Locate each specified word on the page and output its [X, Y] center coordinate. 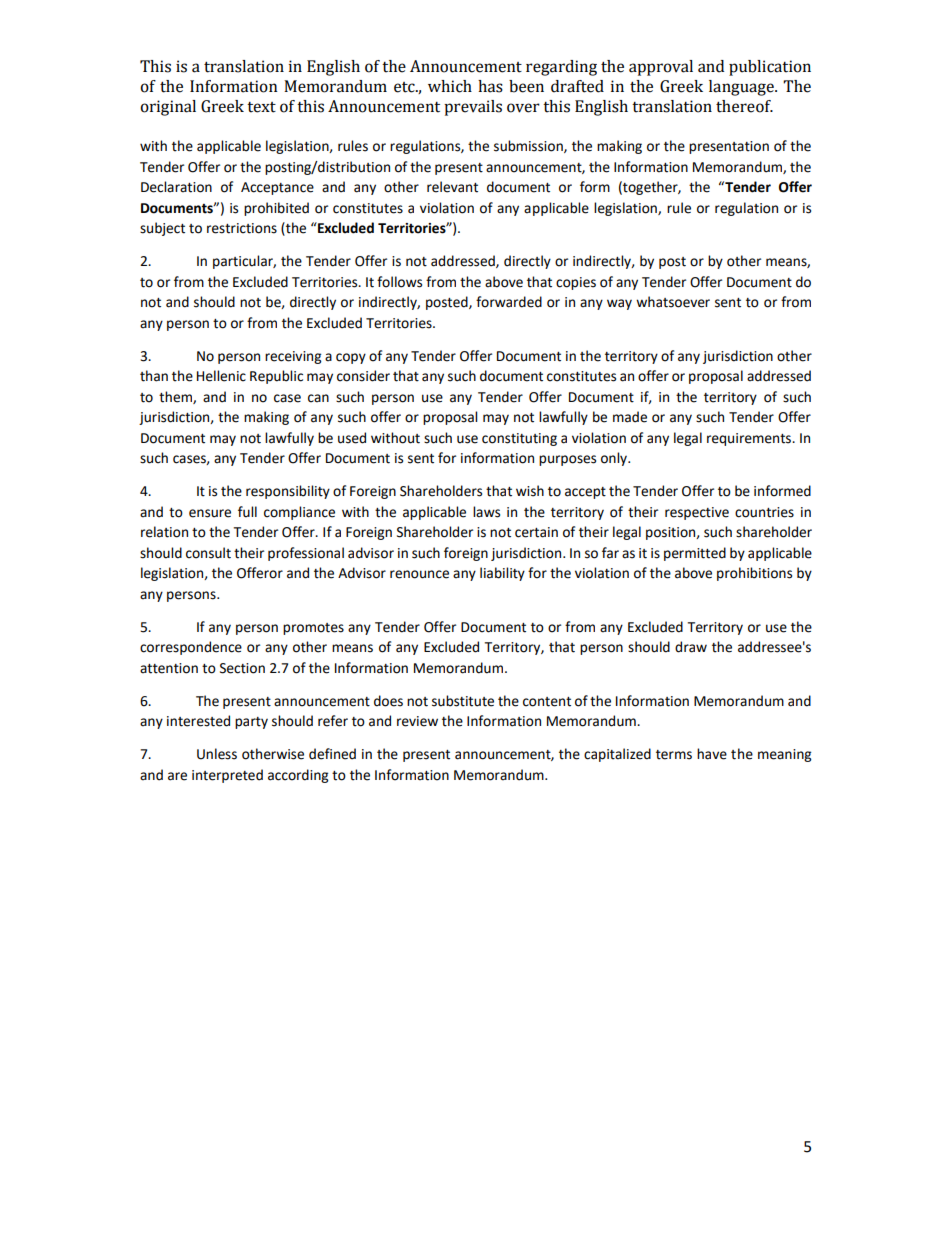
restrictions [242, 228]
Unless [217, 754]
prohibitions [754, 574]
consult [208, 553]
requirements [750, 439]
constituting [519, 439]
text [261, 107]
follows [399, 282]
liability [502, 574]
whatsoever [673, 302]
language [742, 88]
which [450, 86]
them [176, 397]
